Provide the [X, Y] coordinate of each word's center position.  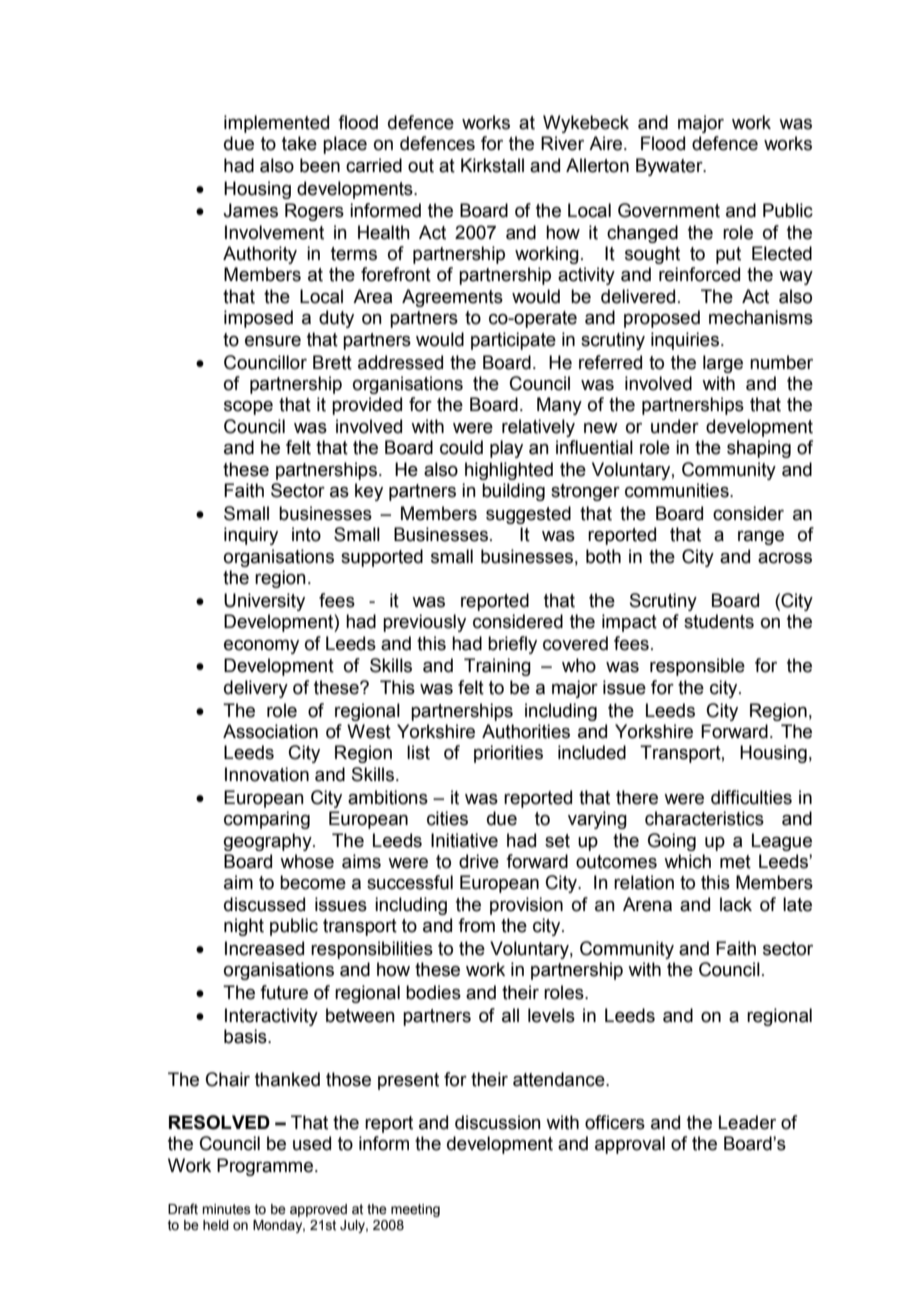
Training [497, 667]
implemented [276, 124]
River [562, 143]
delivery [256, 689]
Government [669, 210]
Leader [747, 1122]
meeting [415, 1210]
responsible [697, 667]
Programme [266, 1167]
